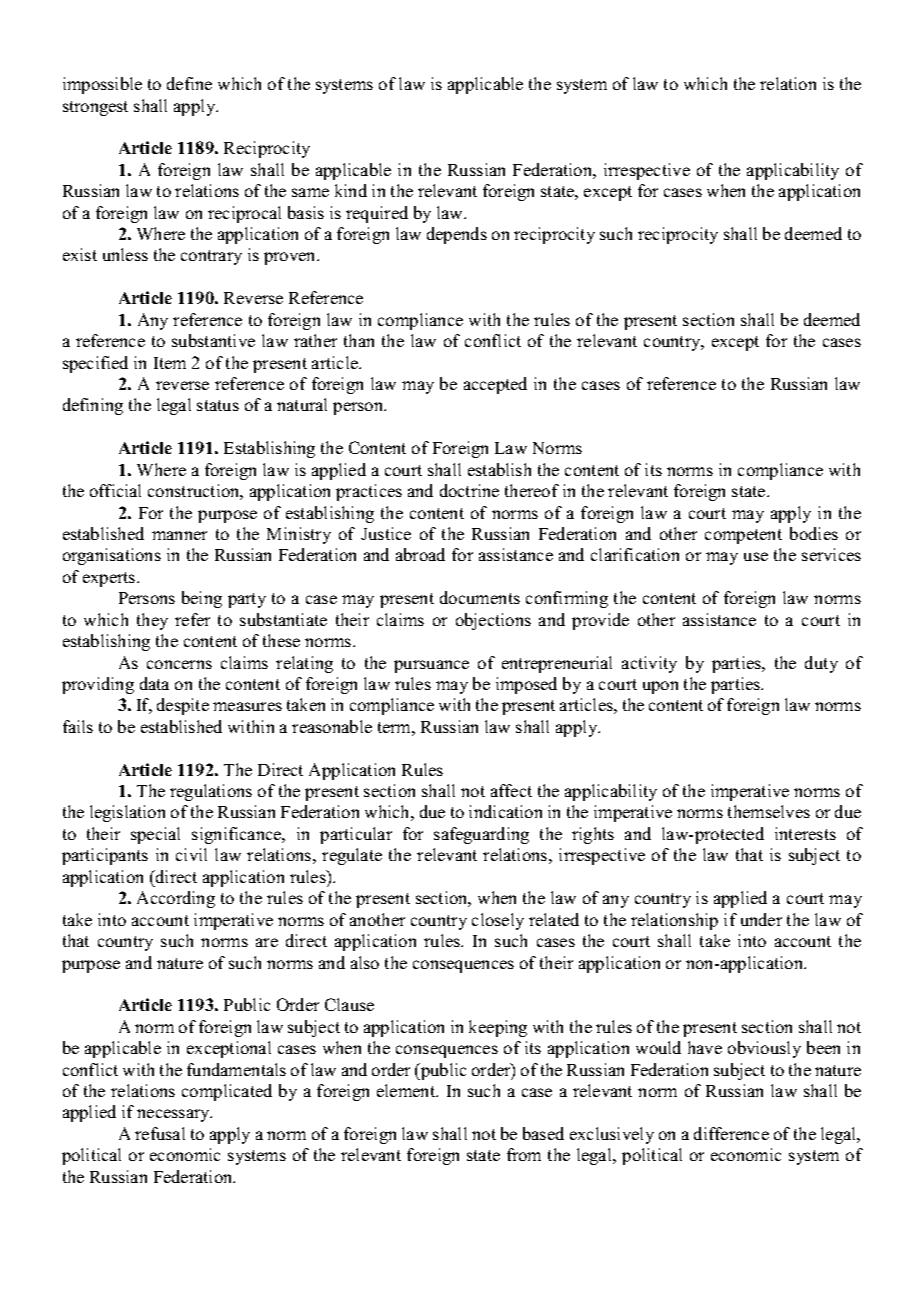 This screenshot has width=924, height=1305. What do you see at coordinates (191, 854) in the screenshot?
I see `civil` at bounding box center [191, 854].
